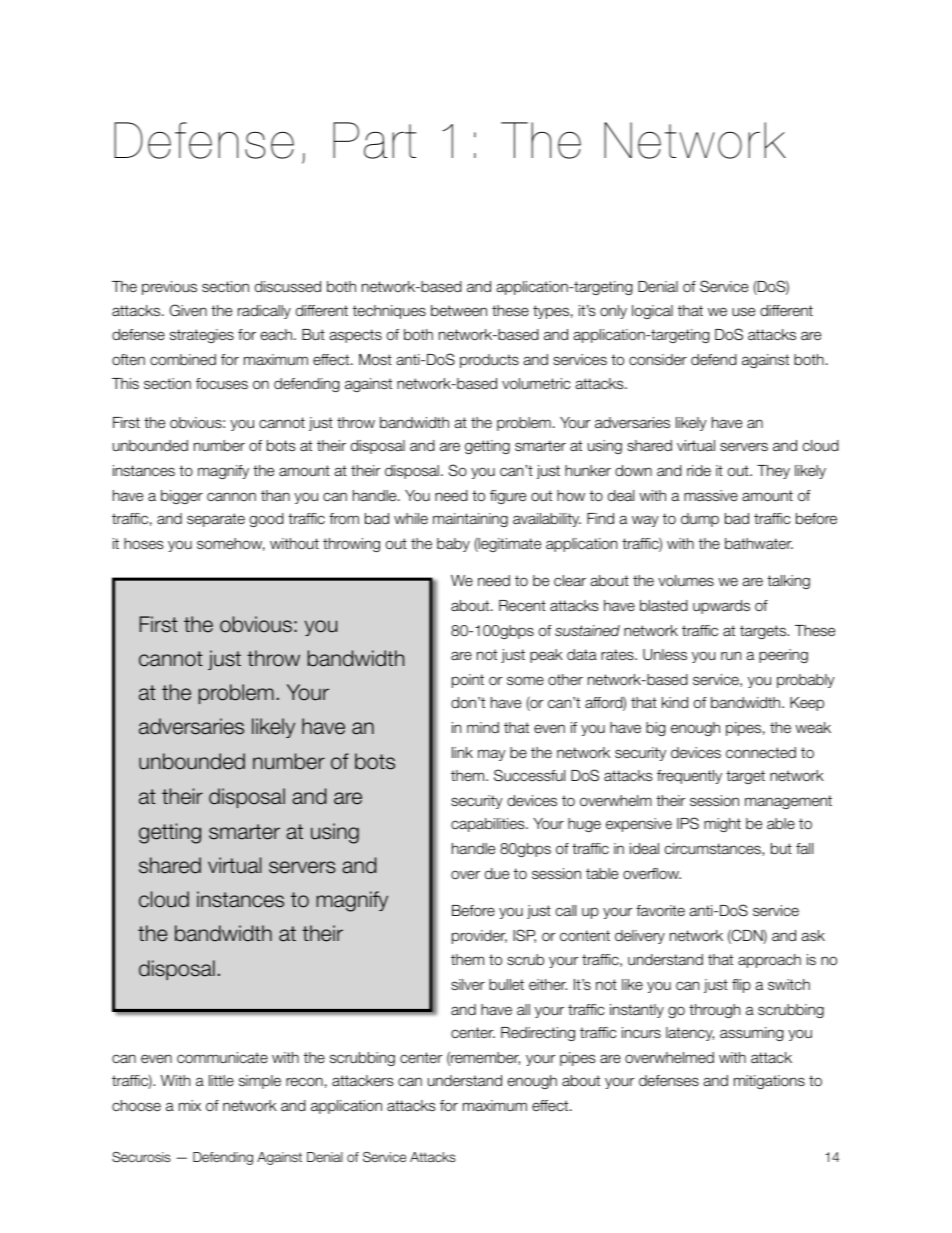  What do you see at coordinates (231, 496) in the page?
I see `cannon` at bounding box center [231, 496].
